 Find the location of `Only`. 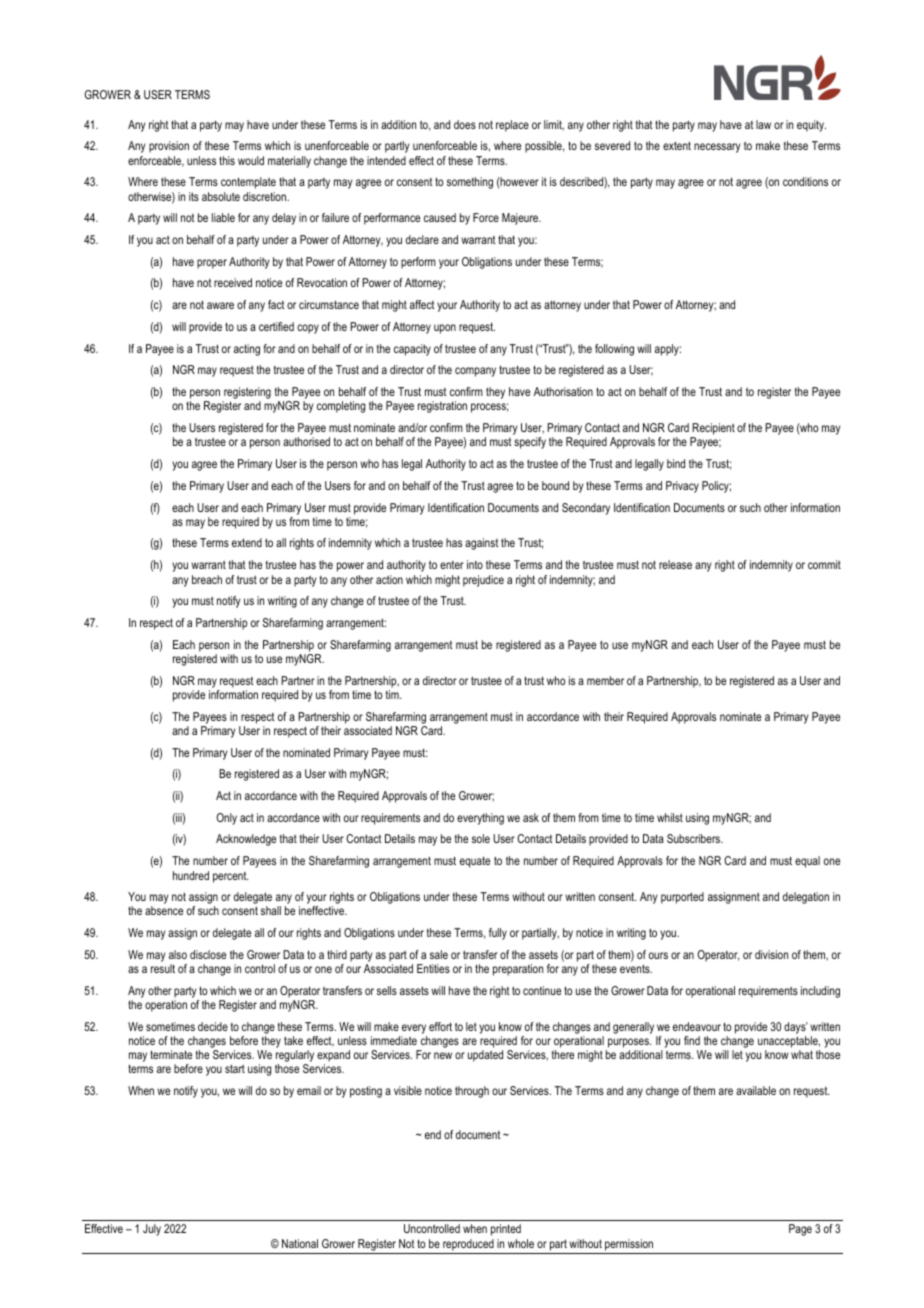

Only is located at coordinates (226, 819).
